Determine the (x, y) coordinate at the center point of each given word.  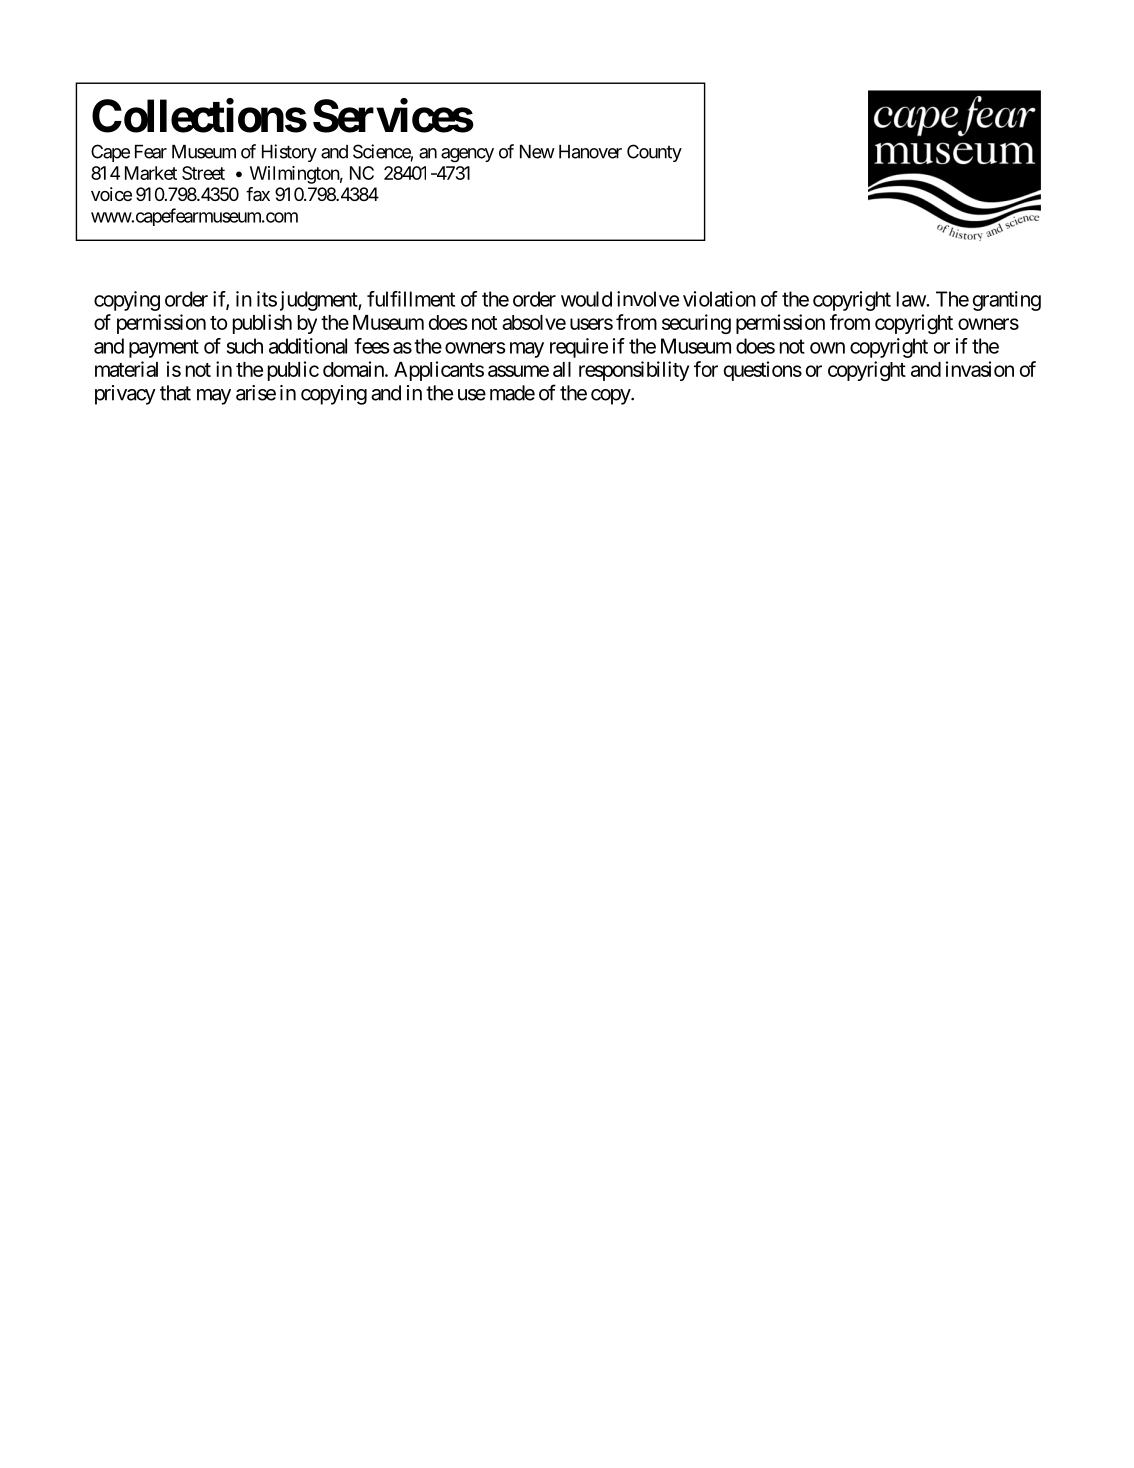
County (654, 153)
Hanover (590, 152)
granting (1007, 301)
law (912, 299)
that (175, 393)
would (586, 299)
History (289, 153)
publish (262, 324)
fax (258, 194)
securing (696, 324)
